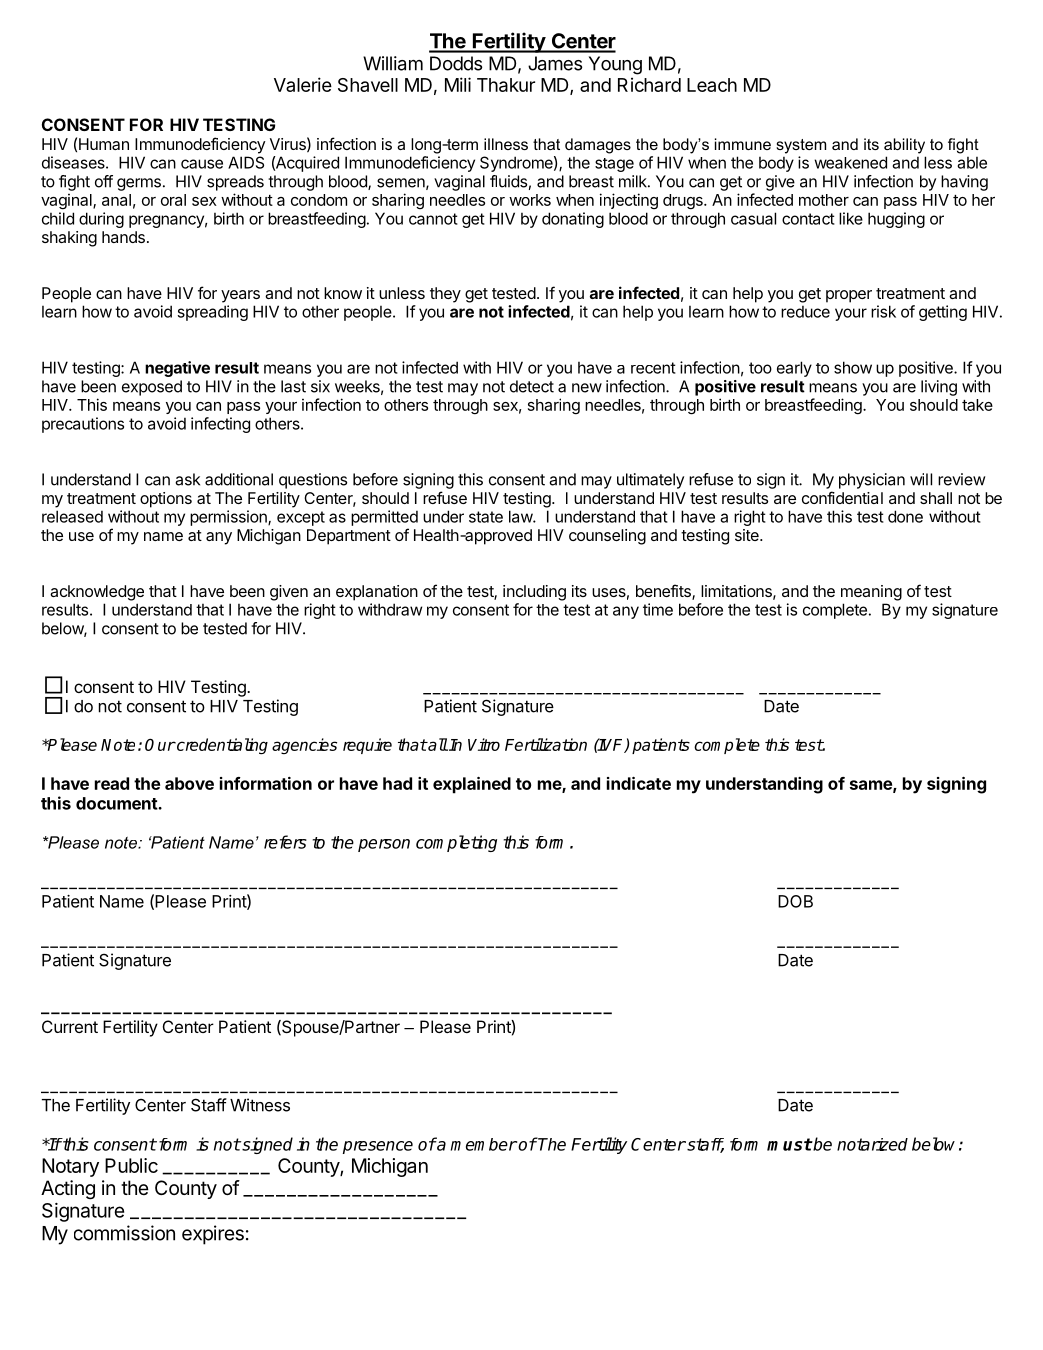 The height and width of the screenshot is (1350, 1043). I want to click on DOB, so click(795, 901).
